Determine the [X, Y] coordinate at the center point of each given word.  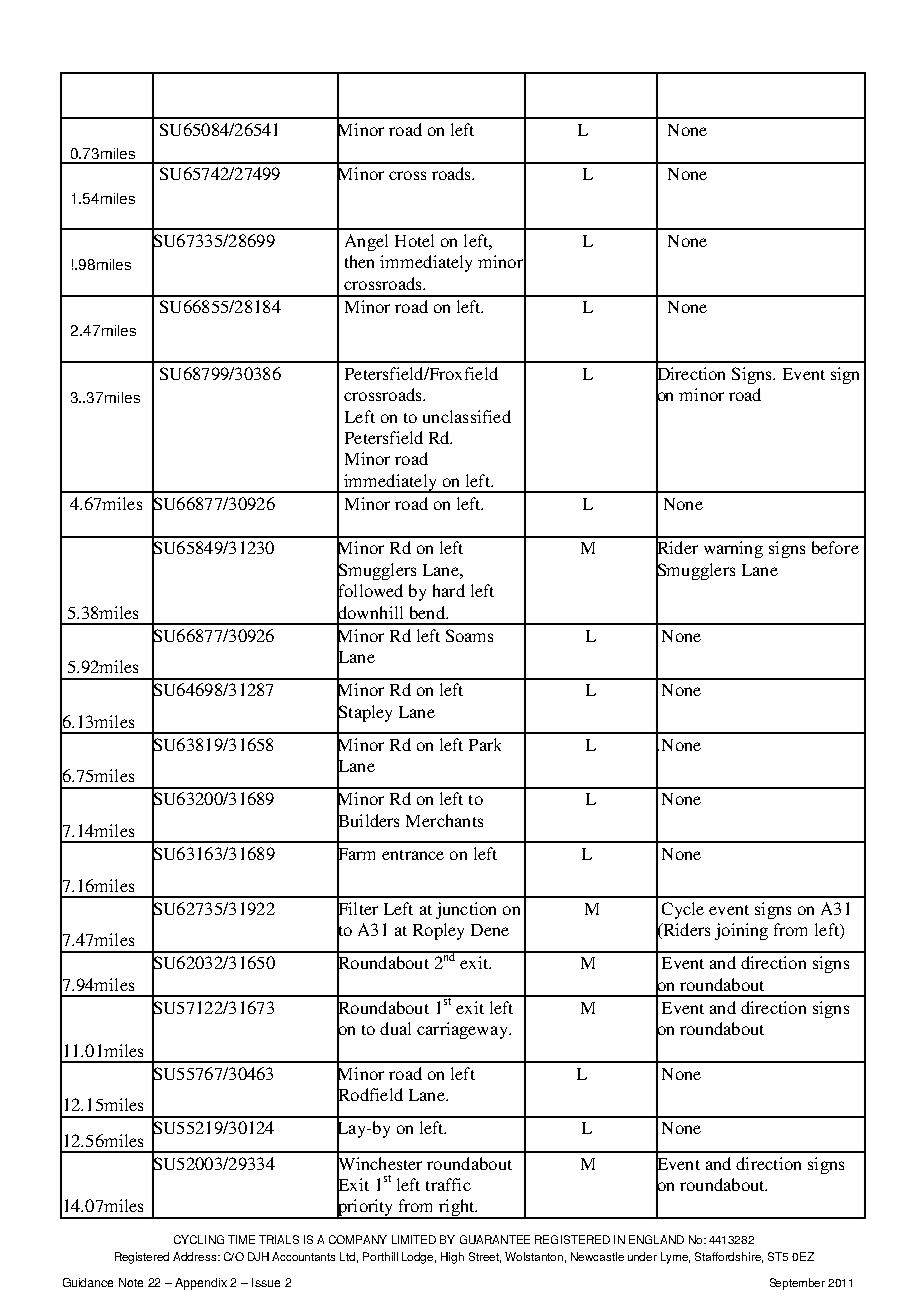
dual [395, 1028]
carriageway [463, 1030]
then [359, 261]
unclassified [467, 416]
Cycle [683, 910]
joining [741, 931]
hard [449, 590]
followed [370, 591]
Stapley [364, 713]
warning [733, 549]
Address [196, 1256]
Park [485, 744]
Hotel [414, 240]
